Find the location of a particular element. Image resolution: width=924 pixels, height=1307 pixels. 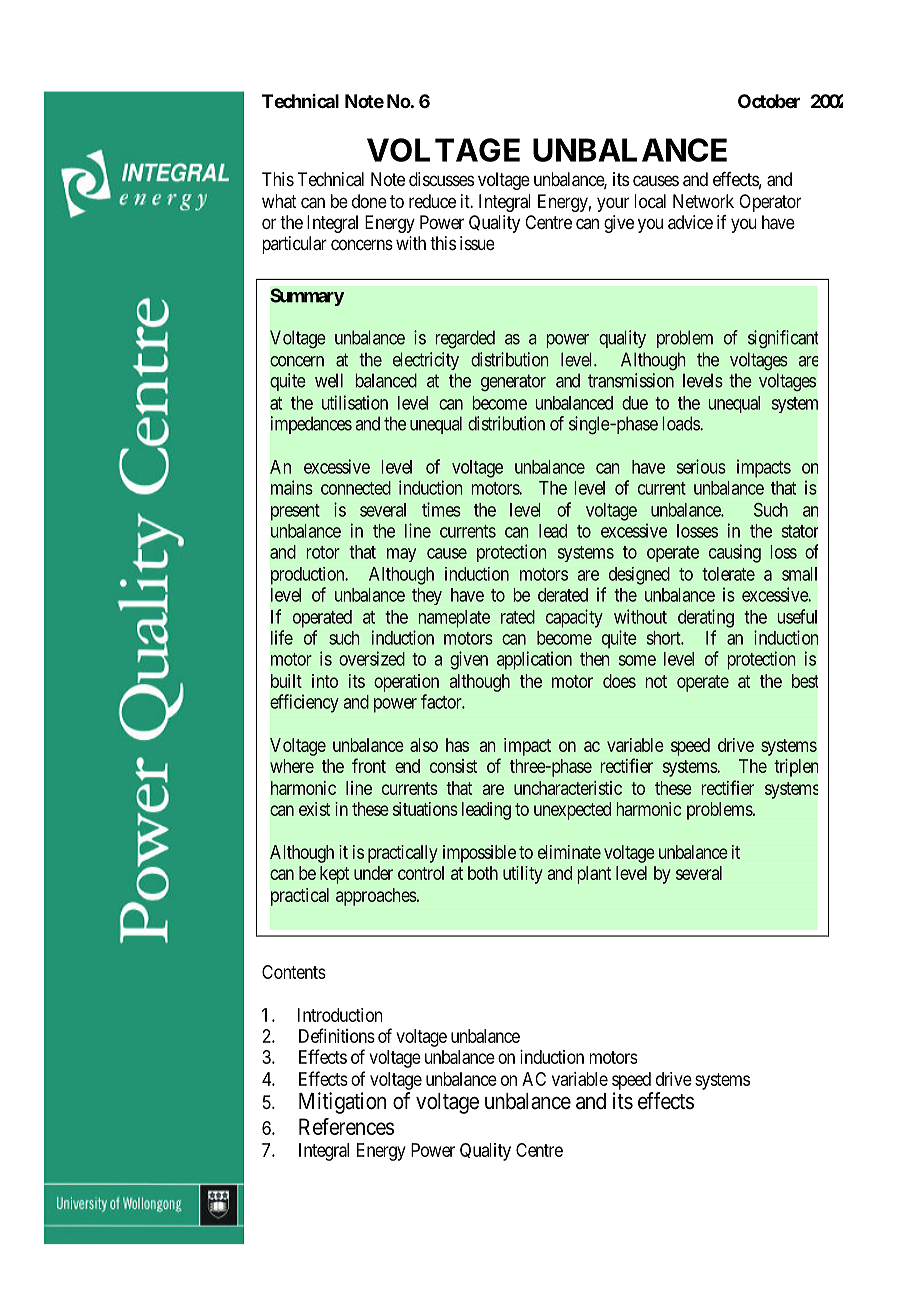

your is located at coordinates (613, 204).
